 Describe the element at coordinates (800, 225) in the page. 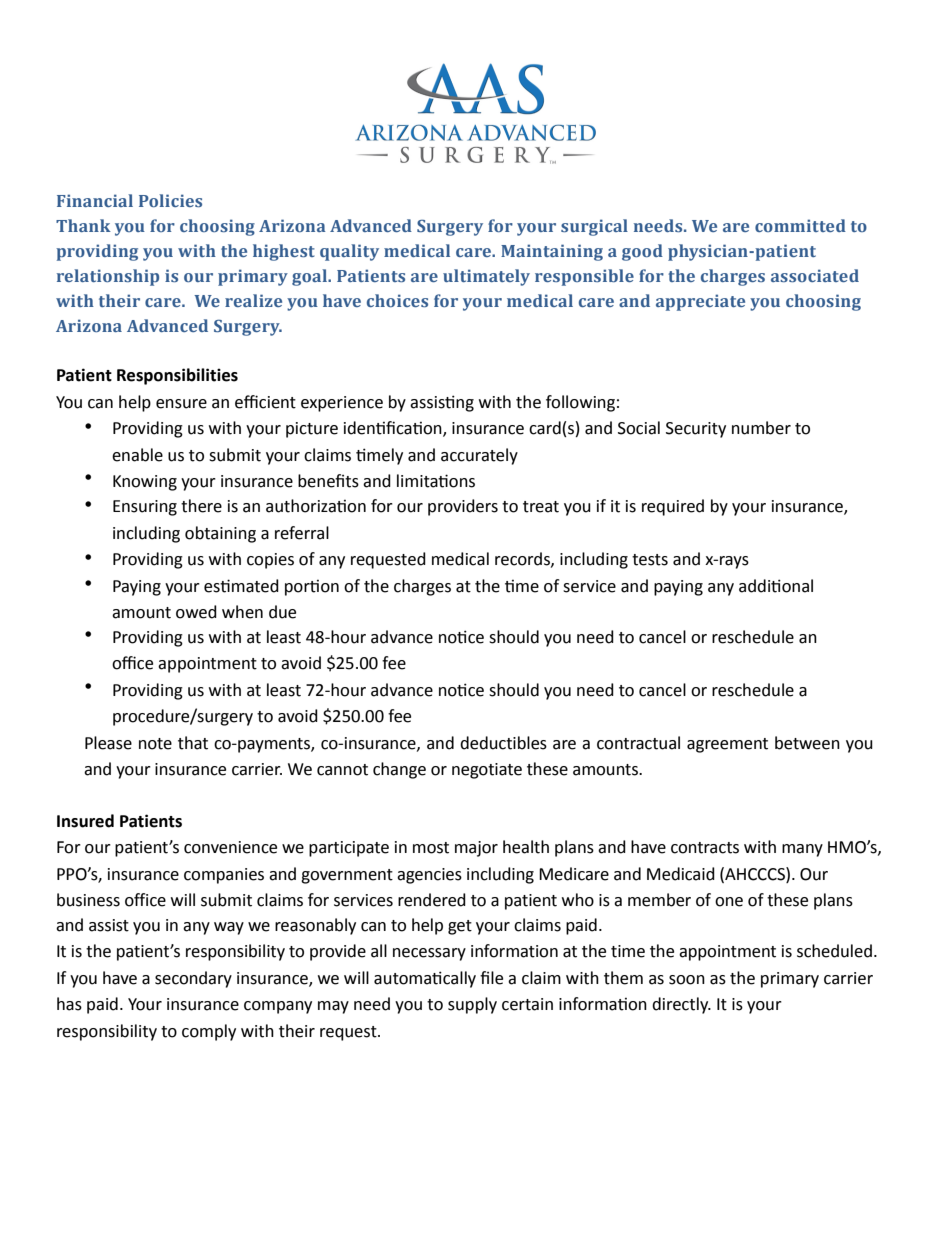

I see `committed` at that location.
